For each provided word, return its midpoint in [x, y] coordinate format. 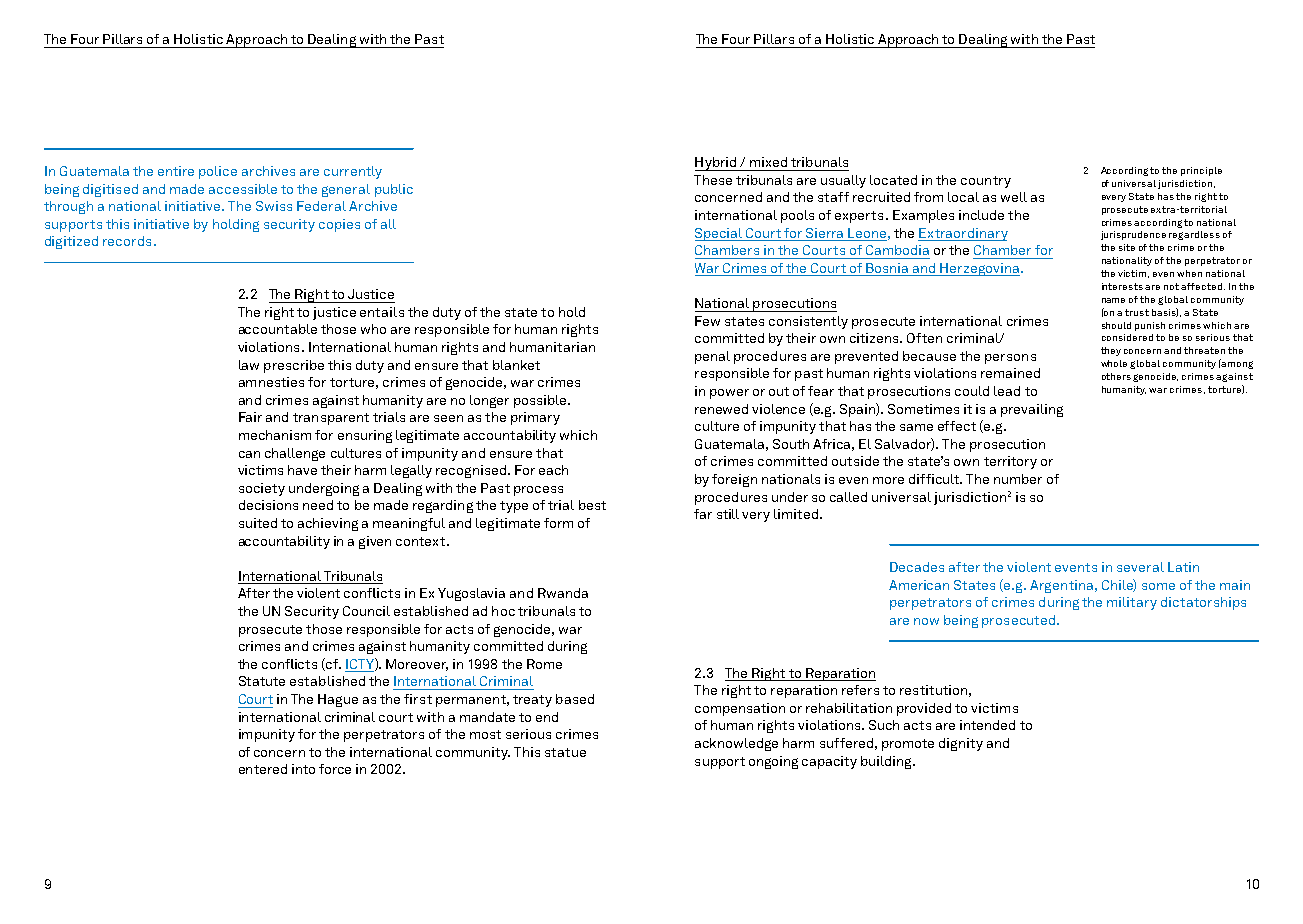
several [1140, 567]
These [713, 180]
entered [263, 769]
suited [258, 523]
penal [712, 357]
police [218, 172]
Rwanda [563, 593]
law [249, 365]
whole [1114, 363]
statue [565, 752]
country [986, 182]
